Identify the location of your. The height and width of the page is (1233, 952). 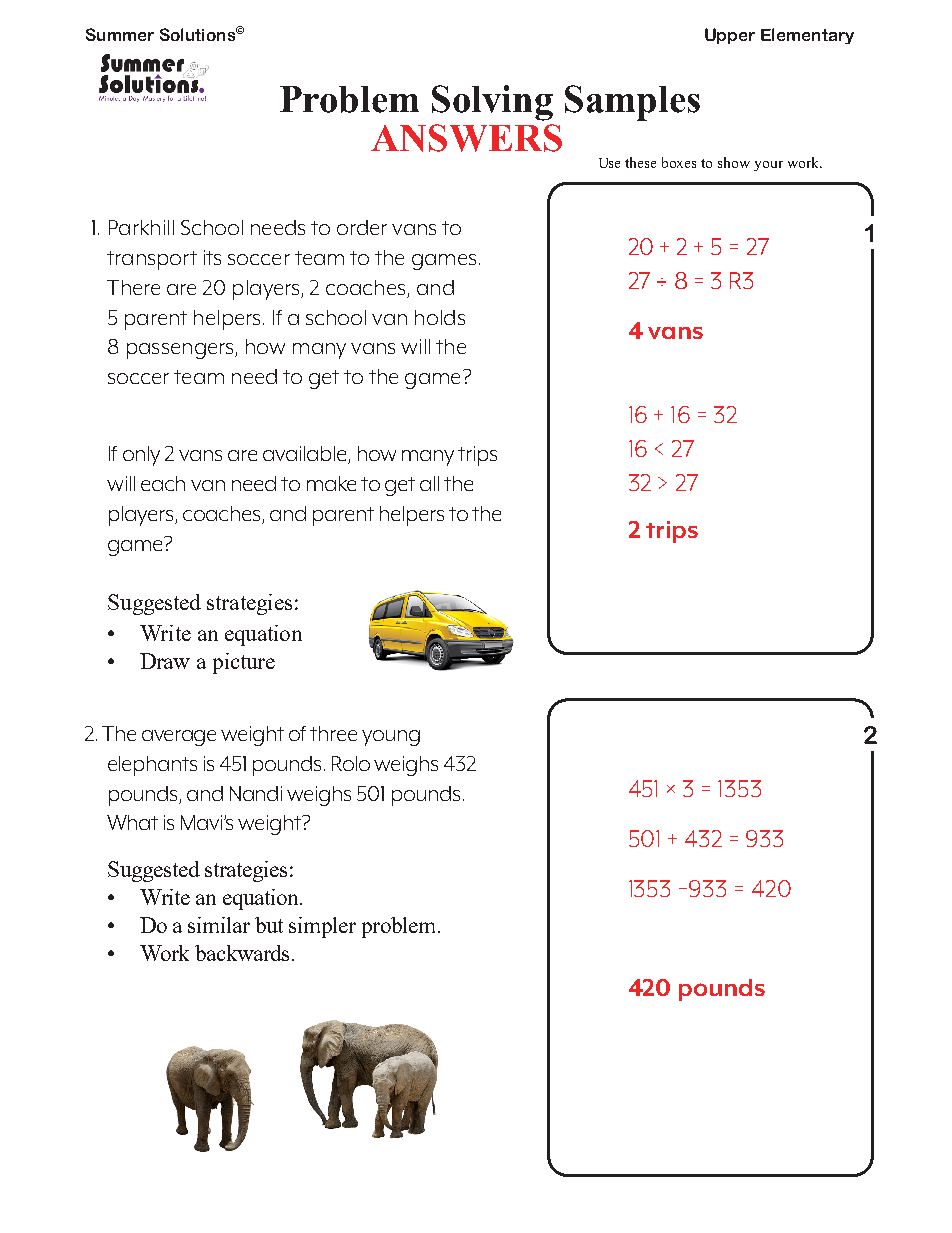
(768, 166).
